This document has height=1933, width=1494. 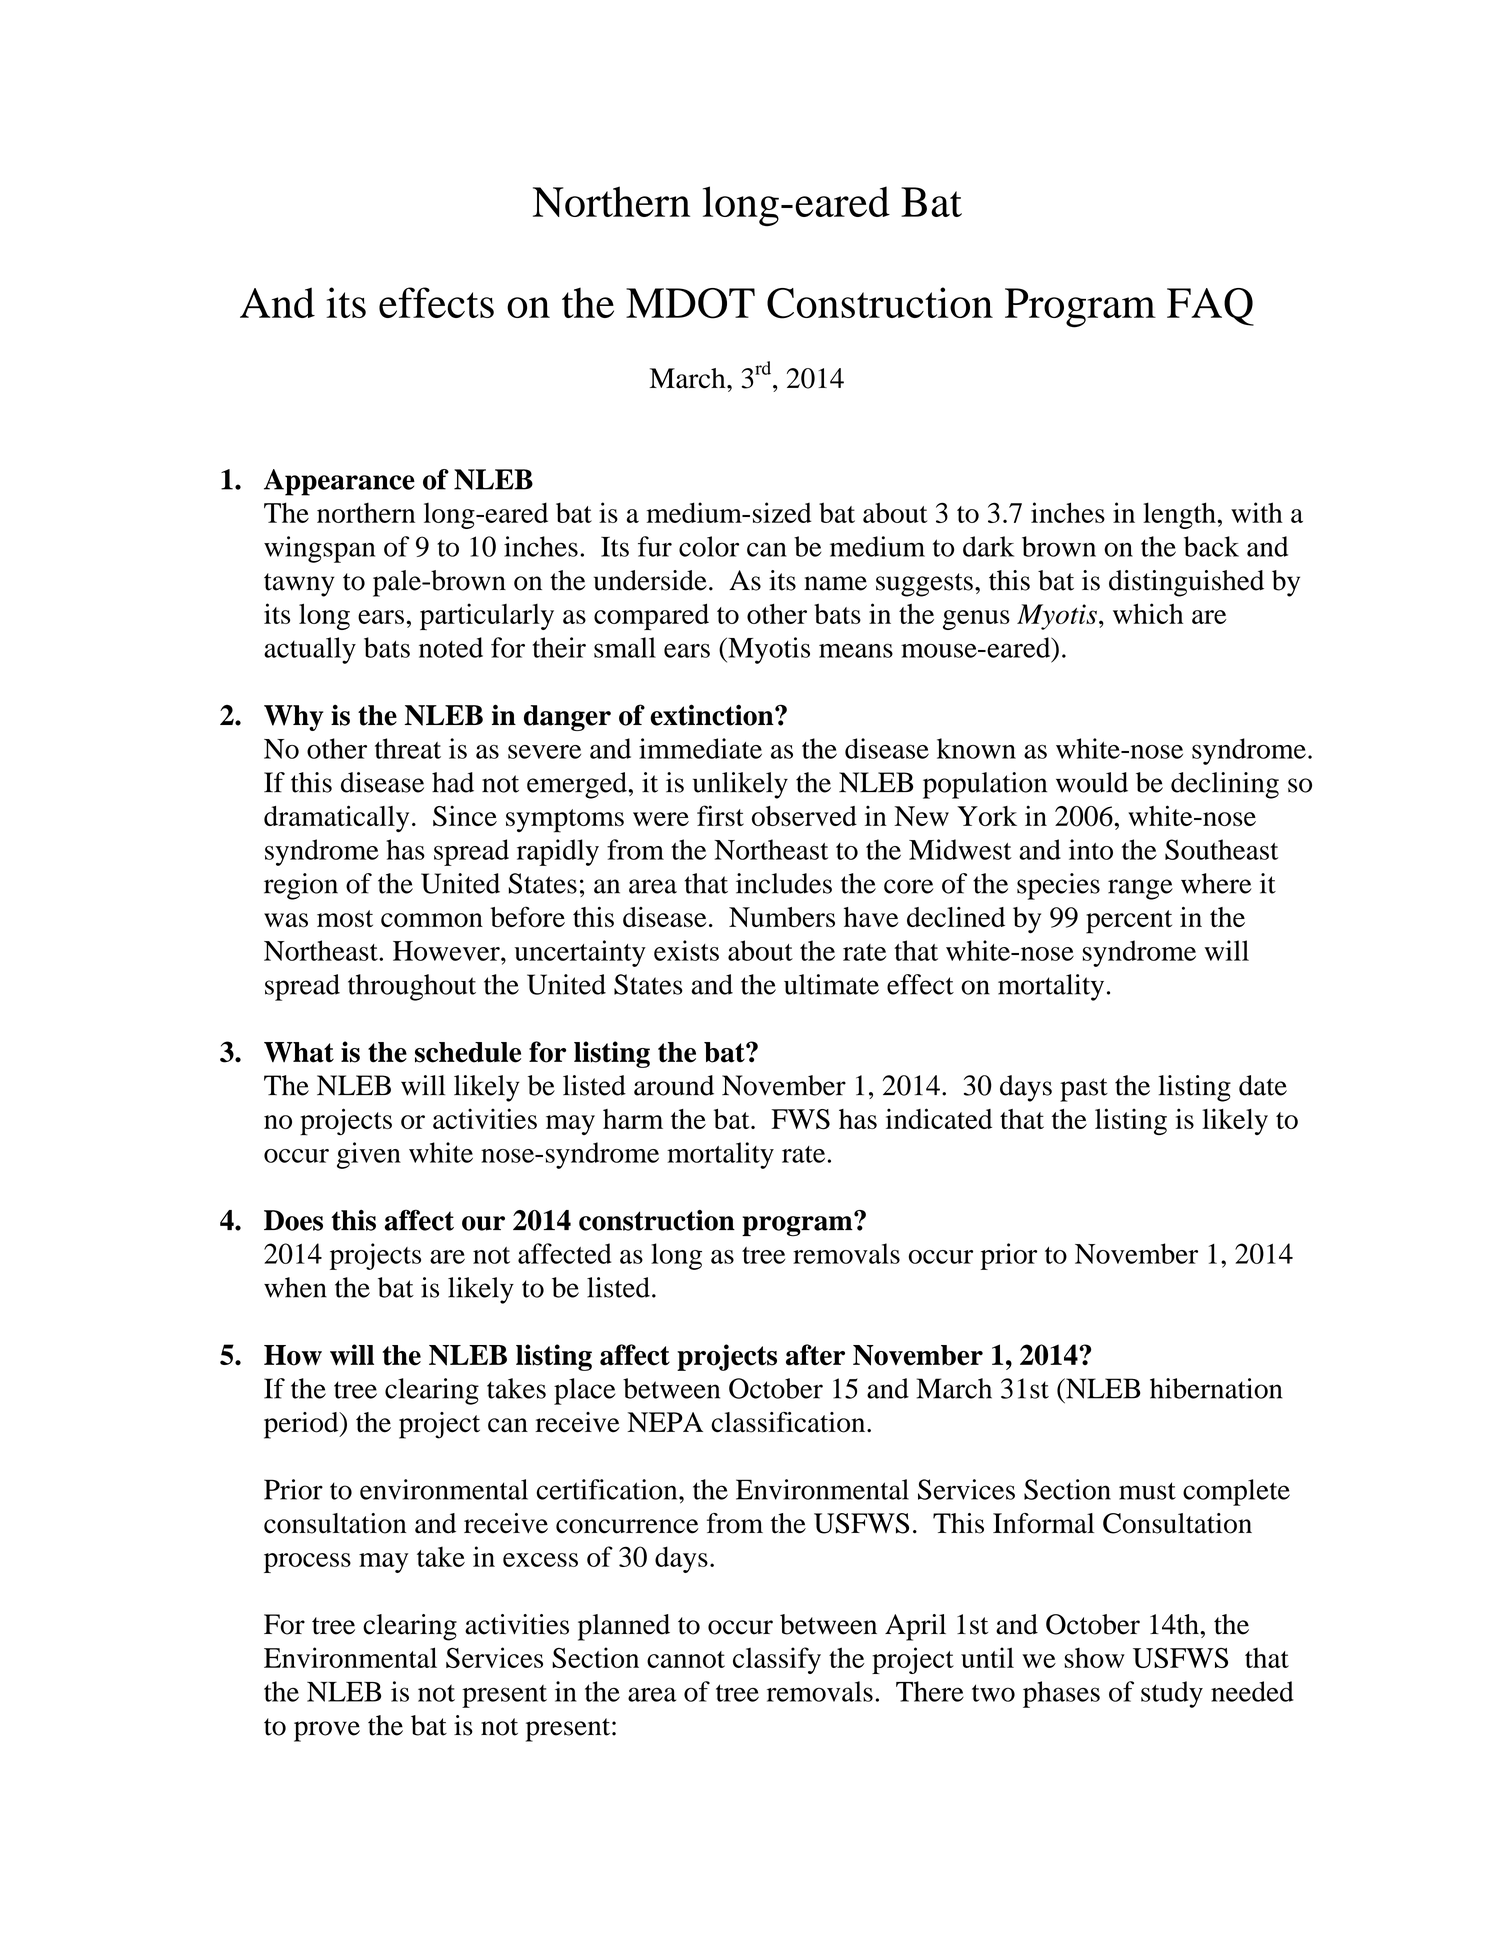 I want to click on FAQ, so click(x=1210, y=307).
